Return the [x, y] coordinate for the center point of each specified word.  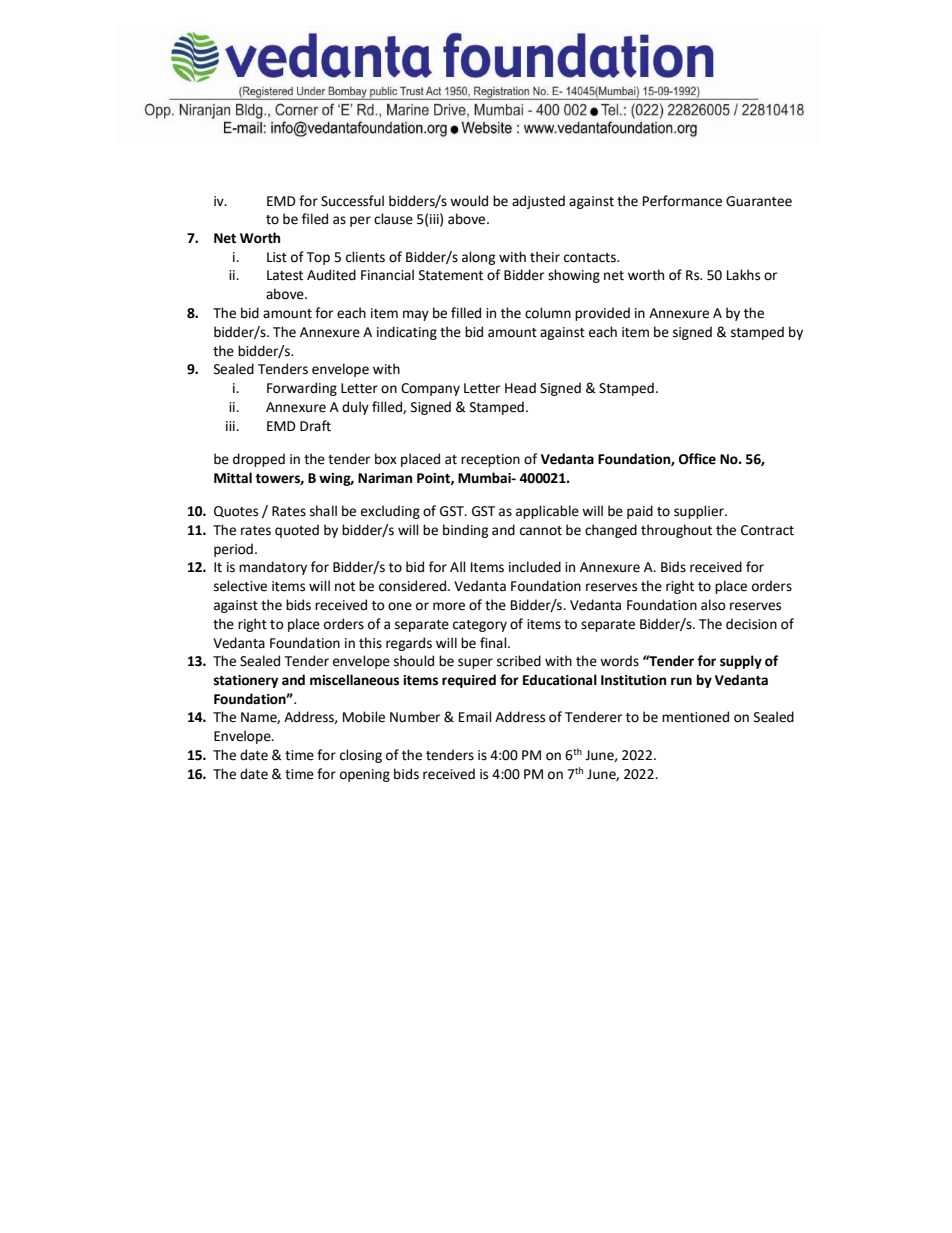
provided [602, 314]
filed [315, 219]
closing [361, 756]
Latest [285, 275]
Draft [315, 426]
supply [741, 662]
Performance [682, 201]
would [469, 201]
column [548, 313]
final [494, 642]
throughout [676, 531]
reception [490, 460]
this [370, 643]
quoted [297, 531]
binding [465, 531]
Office [697, 459]
